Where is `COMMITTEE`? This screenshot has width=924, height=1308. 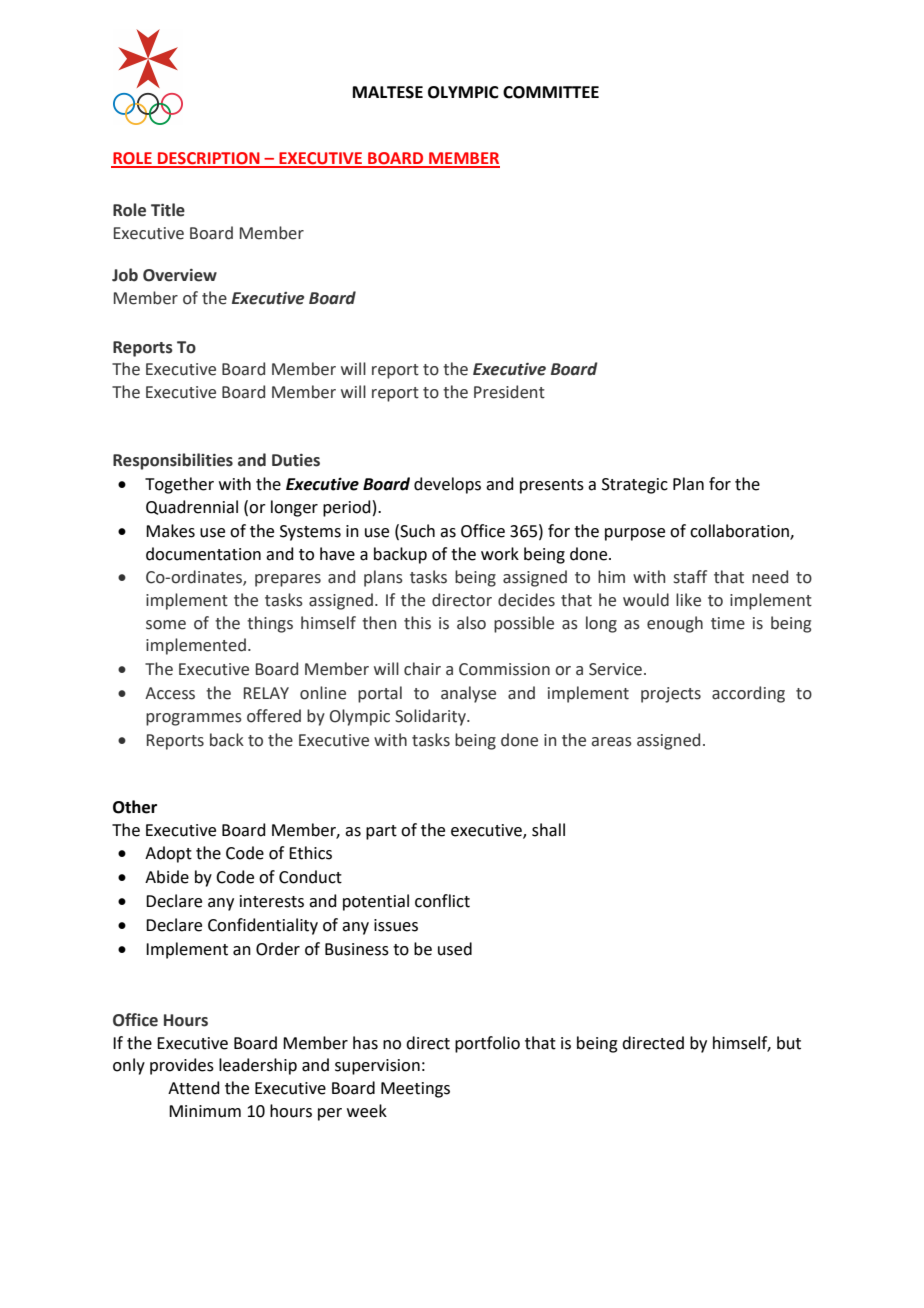 COMMITTEE is located at coordinates (551, 92).
